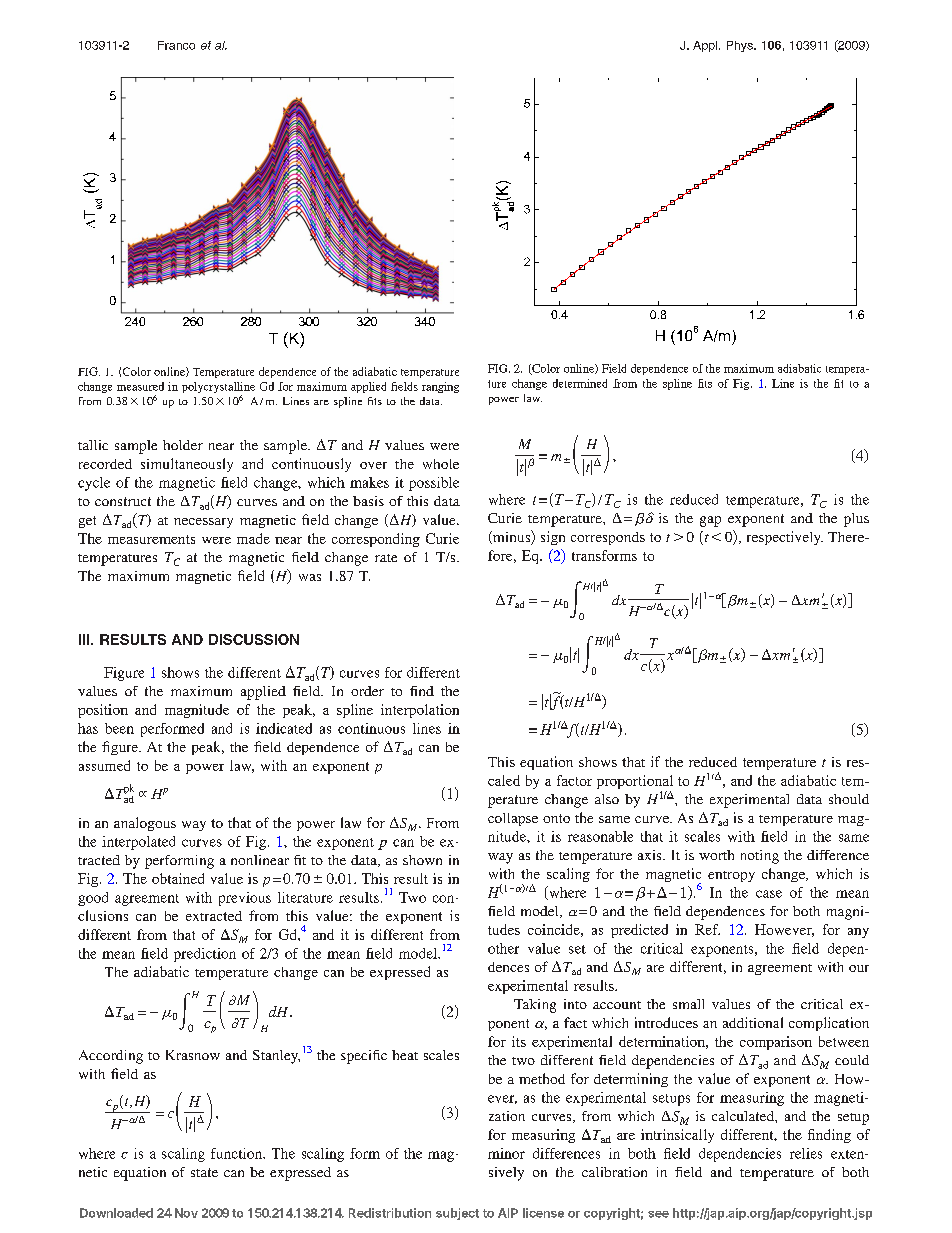  What do you see at coordinates (254, 639) in the screenshot?
I see `DISCUSSION` at bounding box center [254, 639].
